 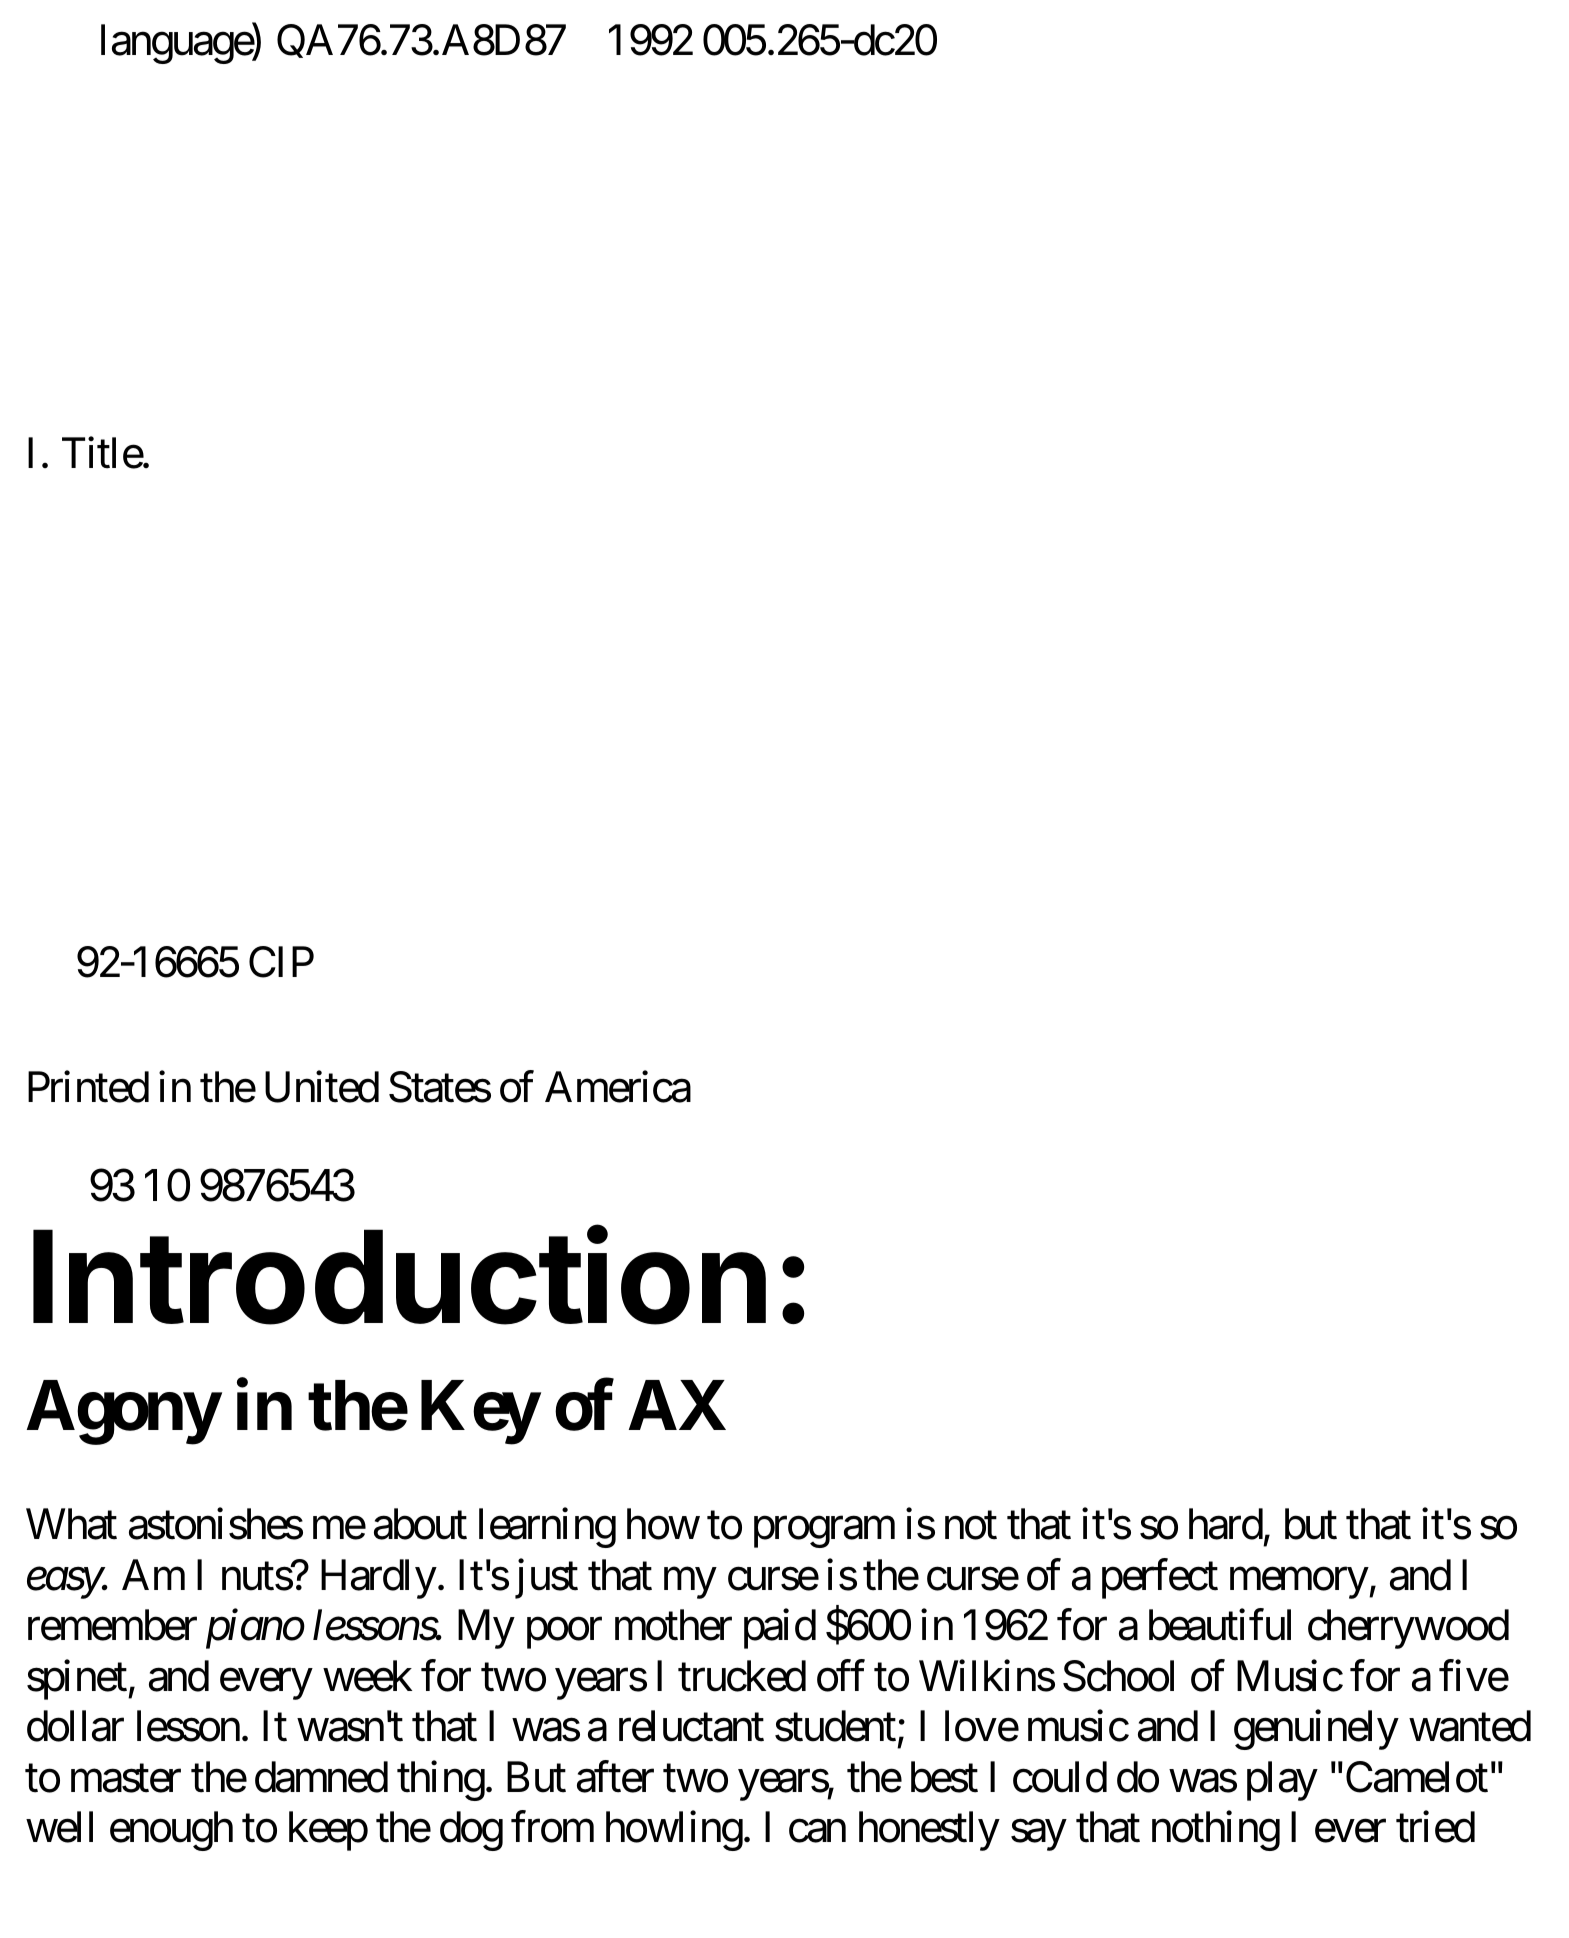 I want to click on perfect, so click(x=1160, y=1579).
